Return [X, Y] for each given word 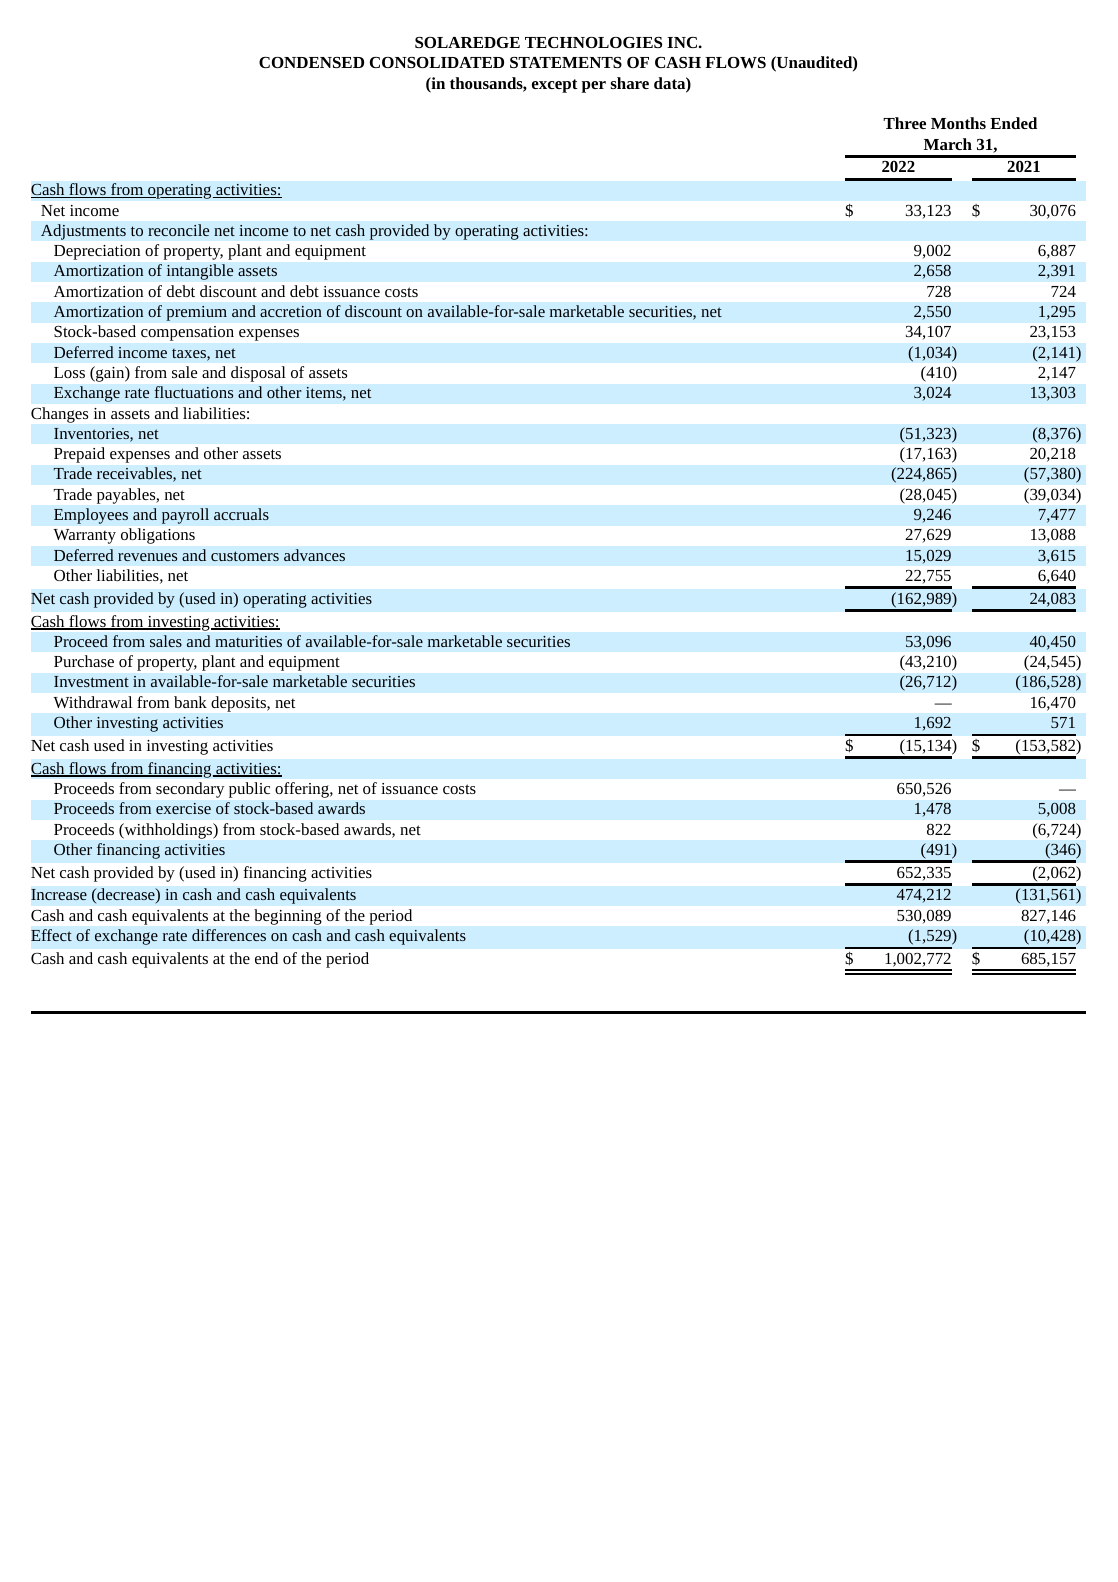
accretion [291, 311]
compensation [187, 333]
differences [229, 935]
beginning [288, 917]
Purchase [84, 661]
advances [314, 555]
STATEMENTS [566, 62]
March [948, 144]
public [249, 790]
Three [904, 123]
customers [245, 556]
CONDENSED [311, 62]
